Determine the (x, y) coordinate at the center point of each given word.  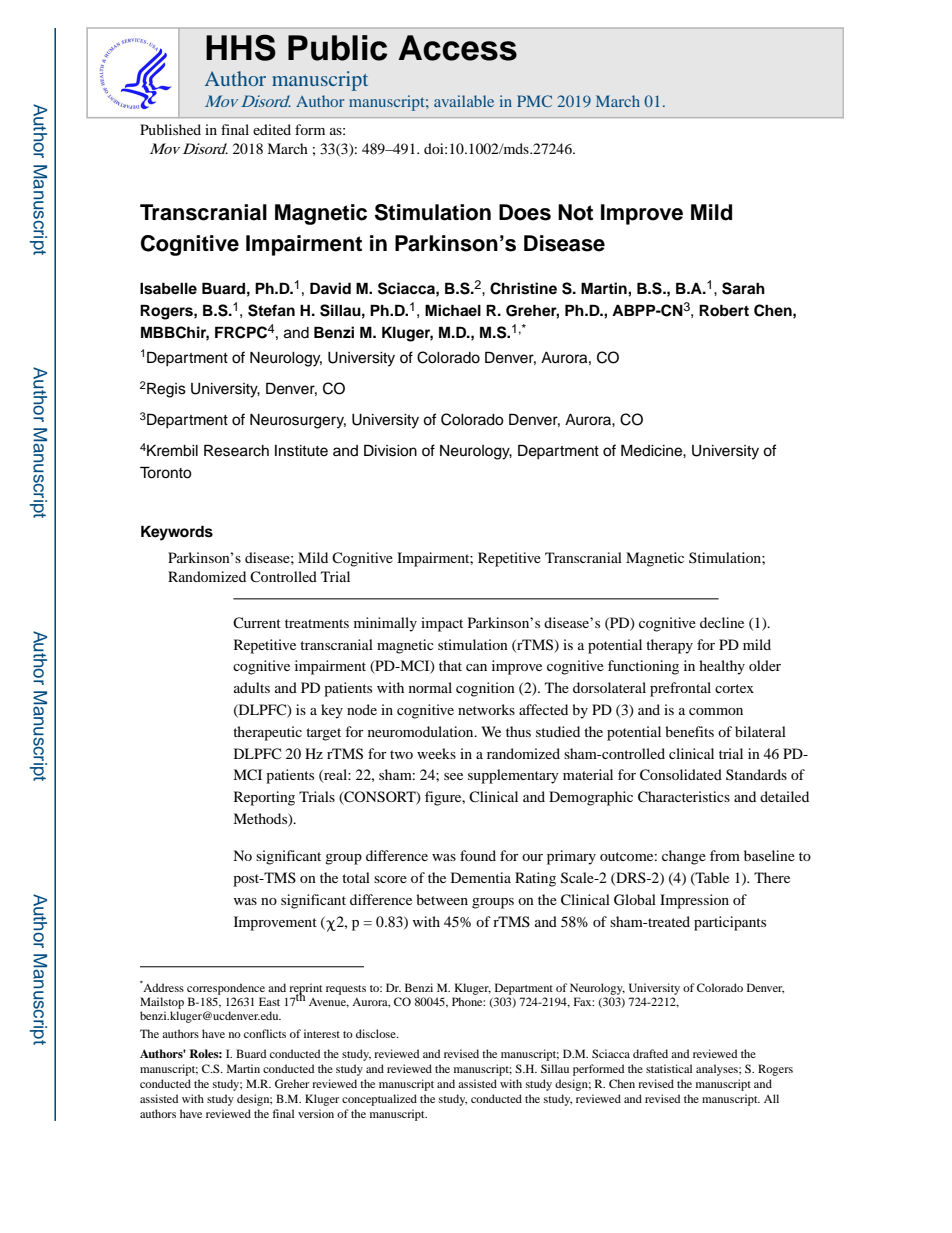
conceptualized (379, 1100)
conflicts (265, 1033)
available (464, 101)
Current (257, 622)
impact (442, 624)
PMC (534, 101)
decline (722, 622)
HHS (241, 47)
